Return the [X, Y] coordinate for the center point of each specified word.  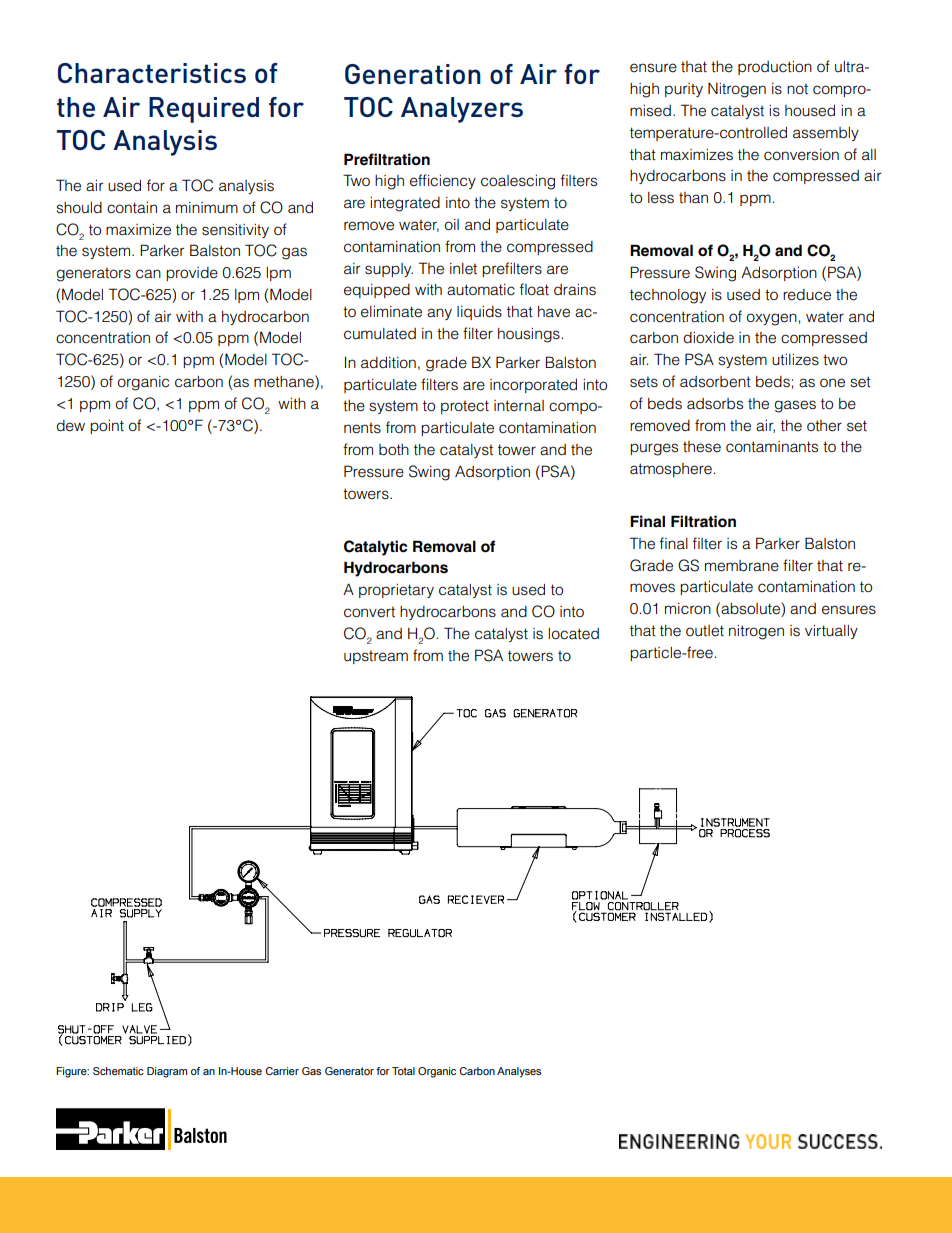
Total [403, 1071]
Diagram [167, 1072]
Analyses [519, 1072]
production [775, 68]
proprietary [396, 591]
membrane [742, 566]
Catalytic [375, 548]
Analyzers [462, 110]
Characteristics [152, 73]
